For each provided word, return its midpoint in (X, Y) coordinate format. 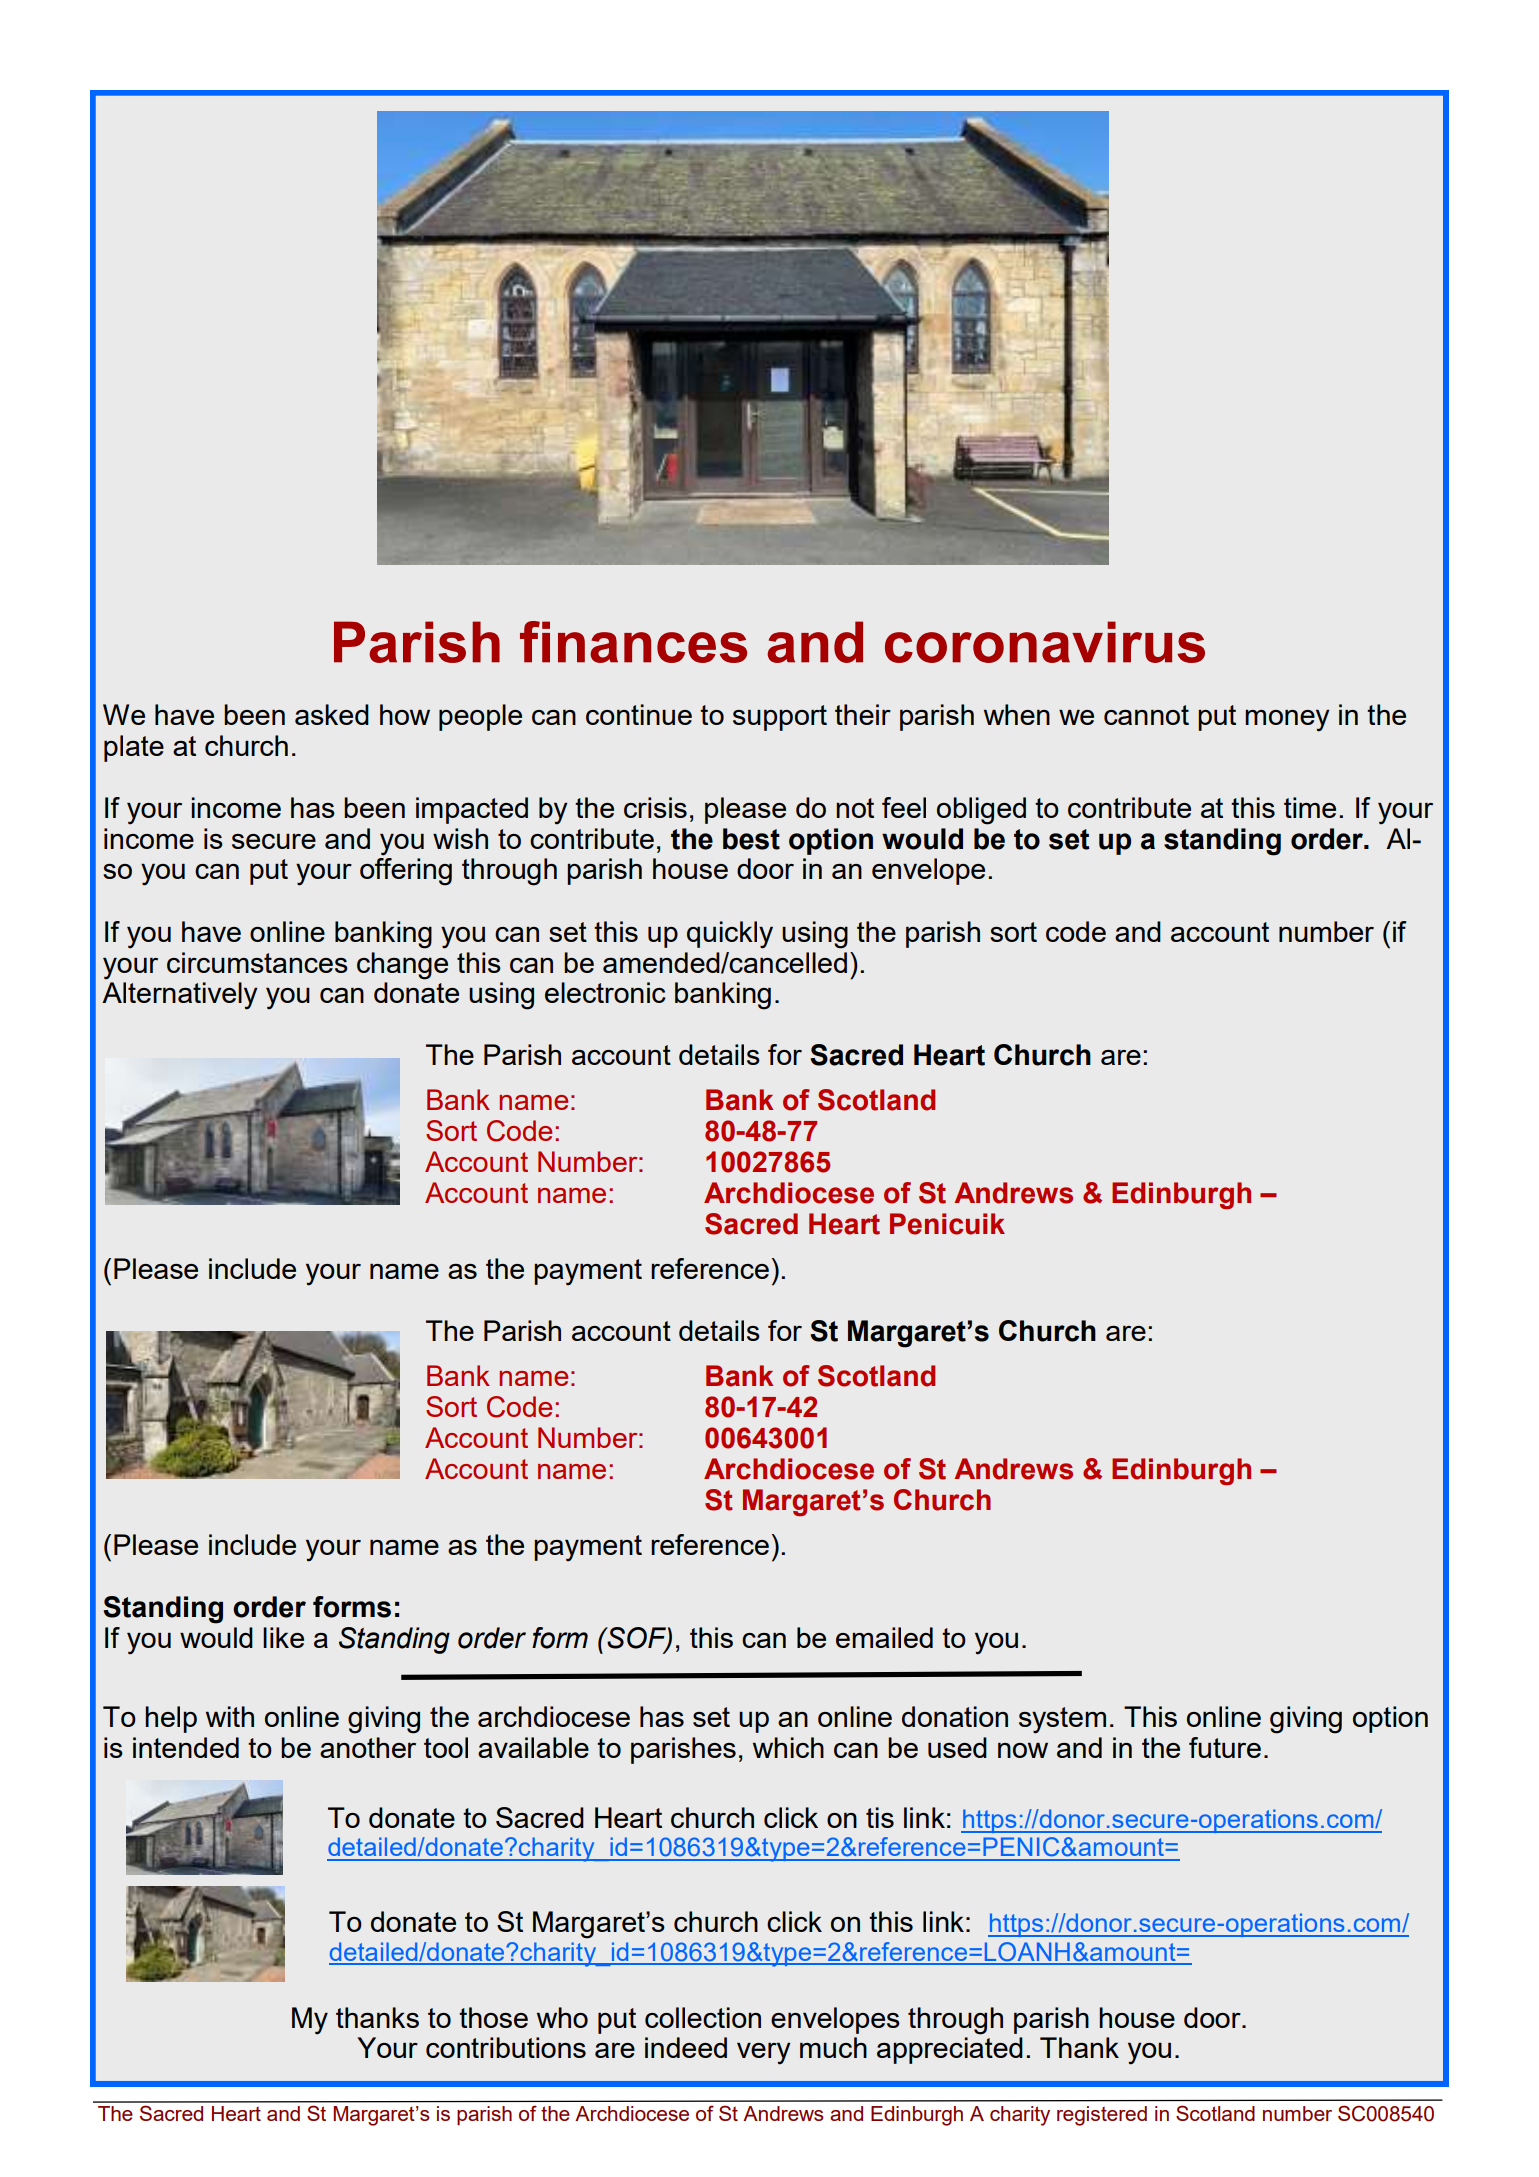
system (1062, 1720)
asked (332, 714)
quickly (730, 935)
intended (186, 1747)
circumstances (257, 962)
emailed (884, 1637)
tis (880, 1817)
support (780, 718)
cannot (1146, 715)
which (788, 1747)
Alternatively (180, 996)
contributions (506, 2047)
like (283, 1637)
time (1310, 807)
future (1225, 1747)
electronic (605, 992)
